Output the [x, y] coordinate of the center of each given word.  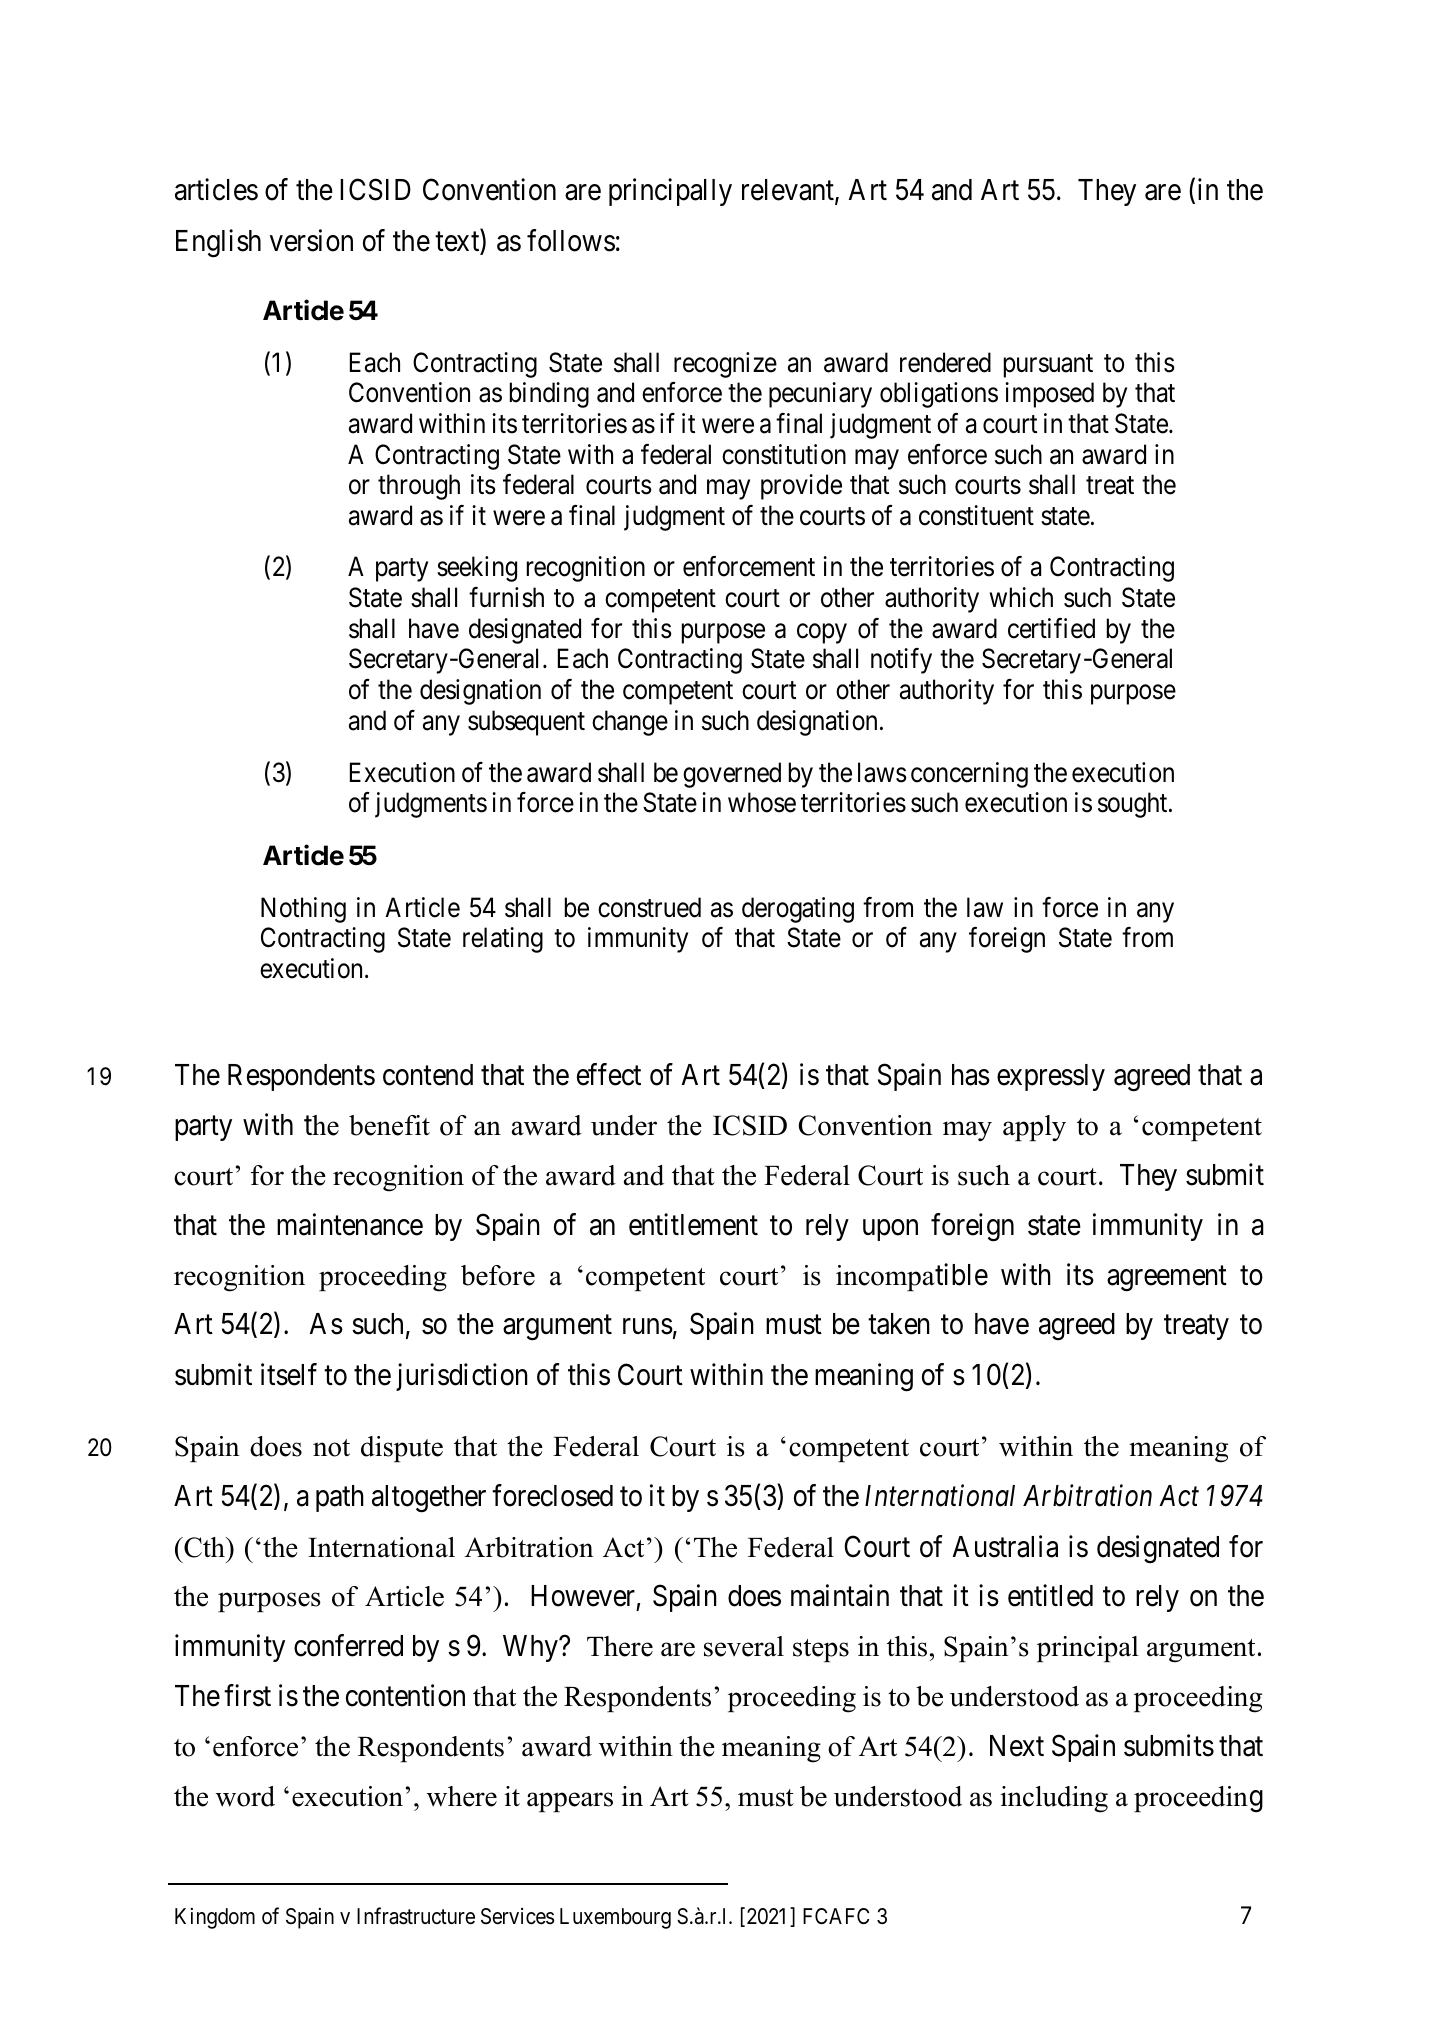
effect [609, 1074]
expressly [1051, 1077]
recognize [725, 365]
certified [1051, 628]
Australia [1005, 1546]
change [630, 723]
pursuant [1048, 366]
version [311, 240]
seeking [477, 569]
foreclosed [552, 1496]
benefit [389, 1125]
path [340, 1498]
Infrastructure [416, 1916]
